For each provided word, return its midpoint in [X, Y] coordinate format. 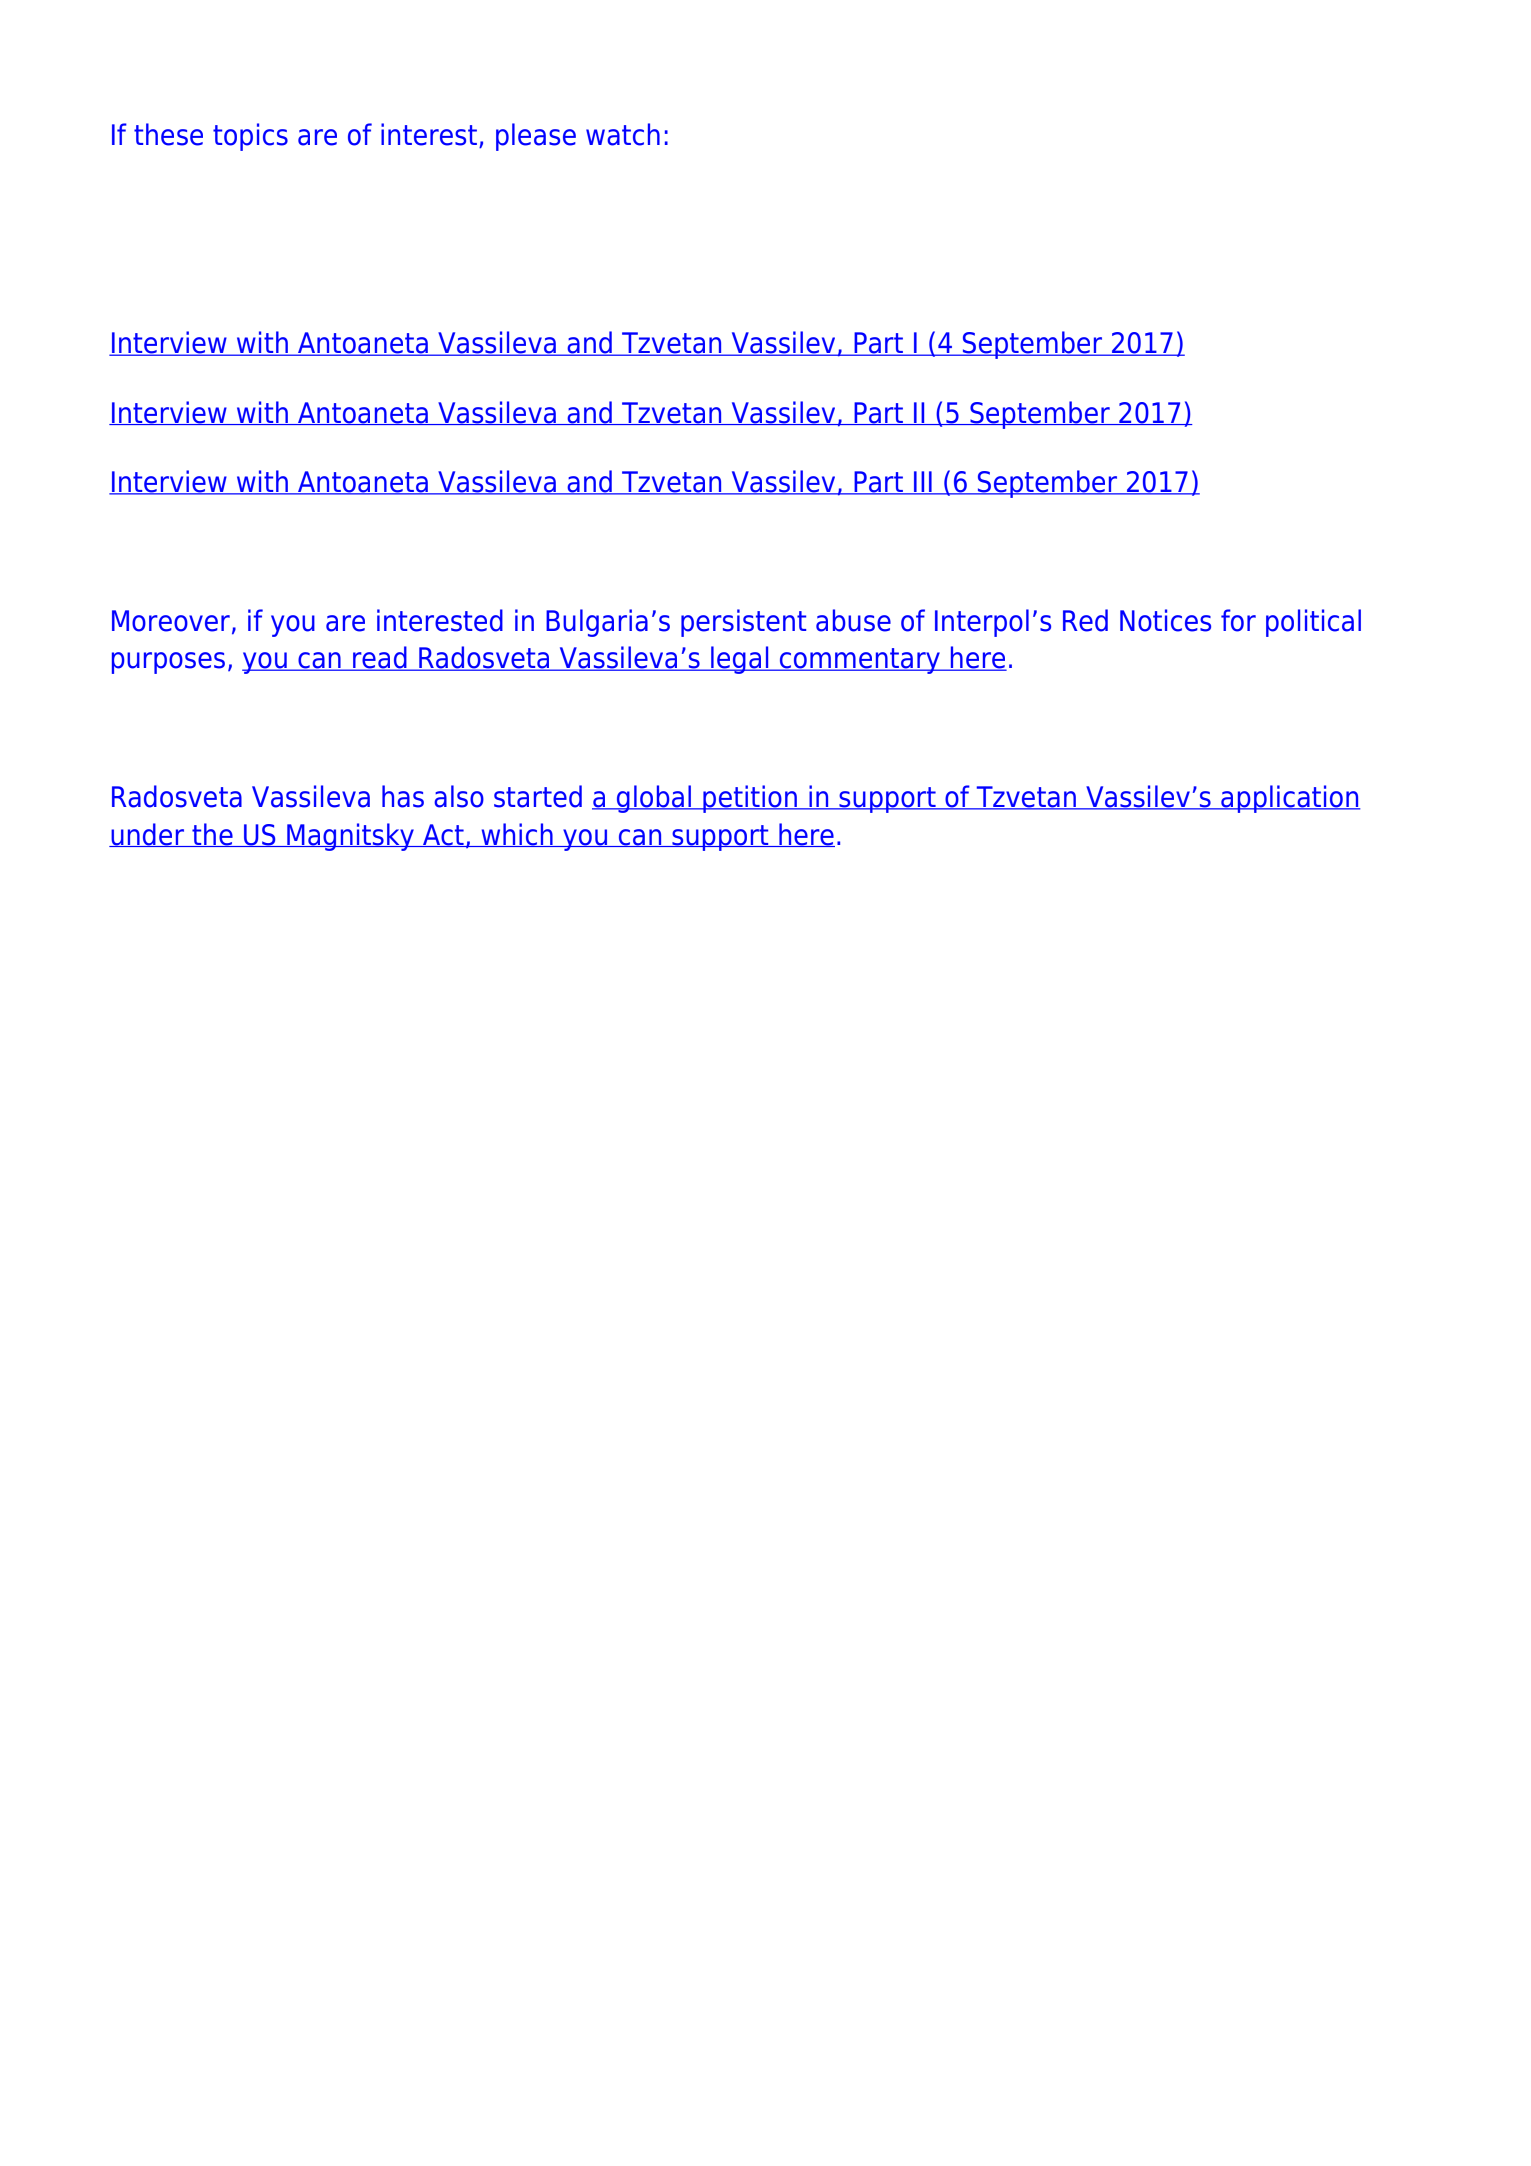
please [536, 137]
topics [250, 137]
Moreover [171, 621]
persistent [743, 623]
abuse [853, 620]
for [1238, 620]
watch [623, 134]
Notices [1165, 620]
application [1289, 799]
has [403, 796]
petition [750, 799]
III [923, 483]
